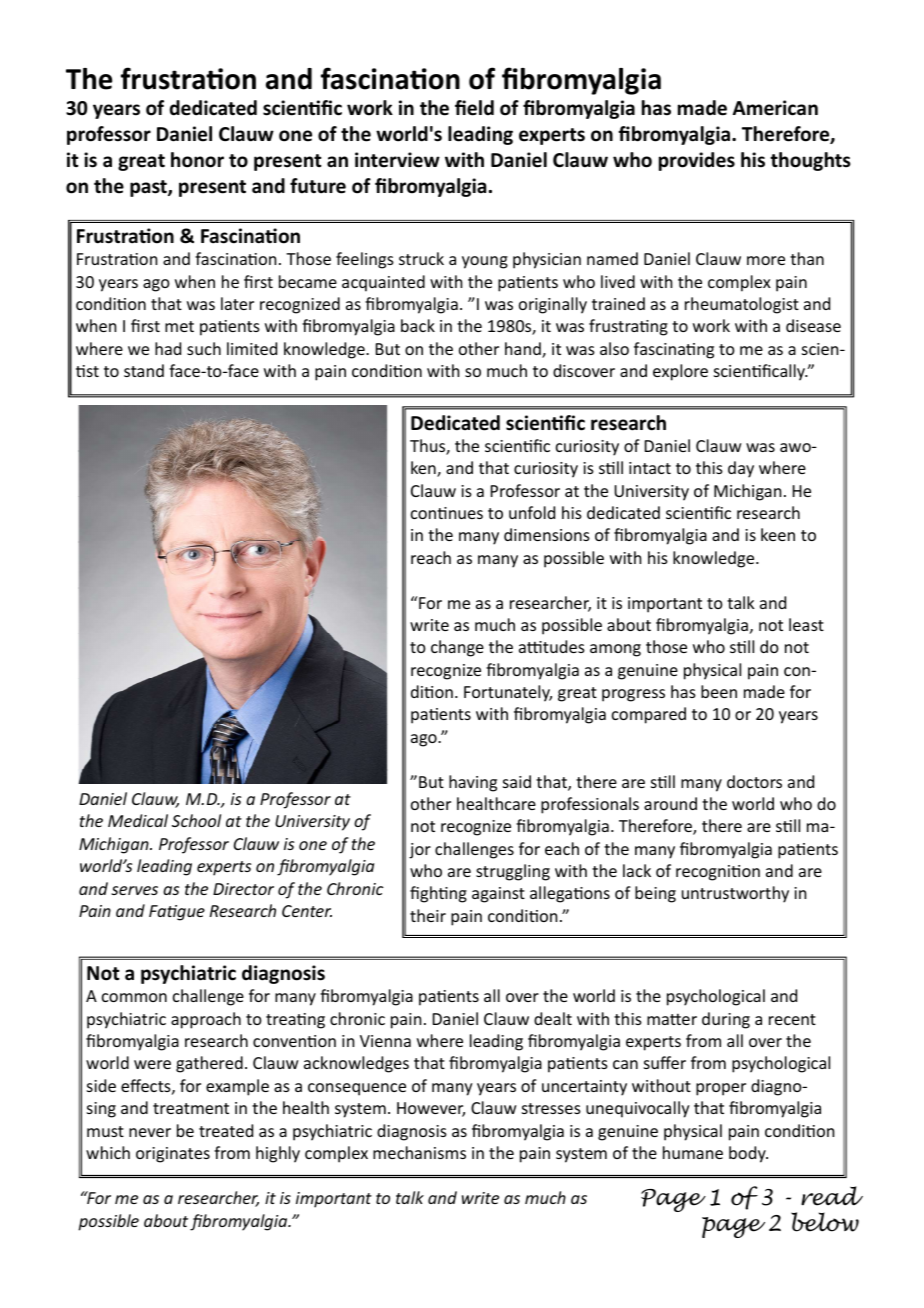 This screenshot has width=924, height=1308. I want to click on struggling, so click(513, 872).
